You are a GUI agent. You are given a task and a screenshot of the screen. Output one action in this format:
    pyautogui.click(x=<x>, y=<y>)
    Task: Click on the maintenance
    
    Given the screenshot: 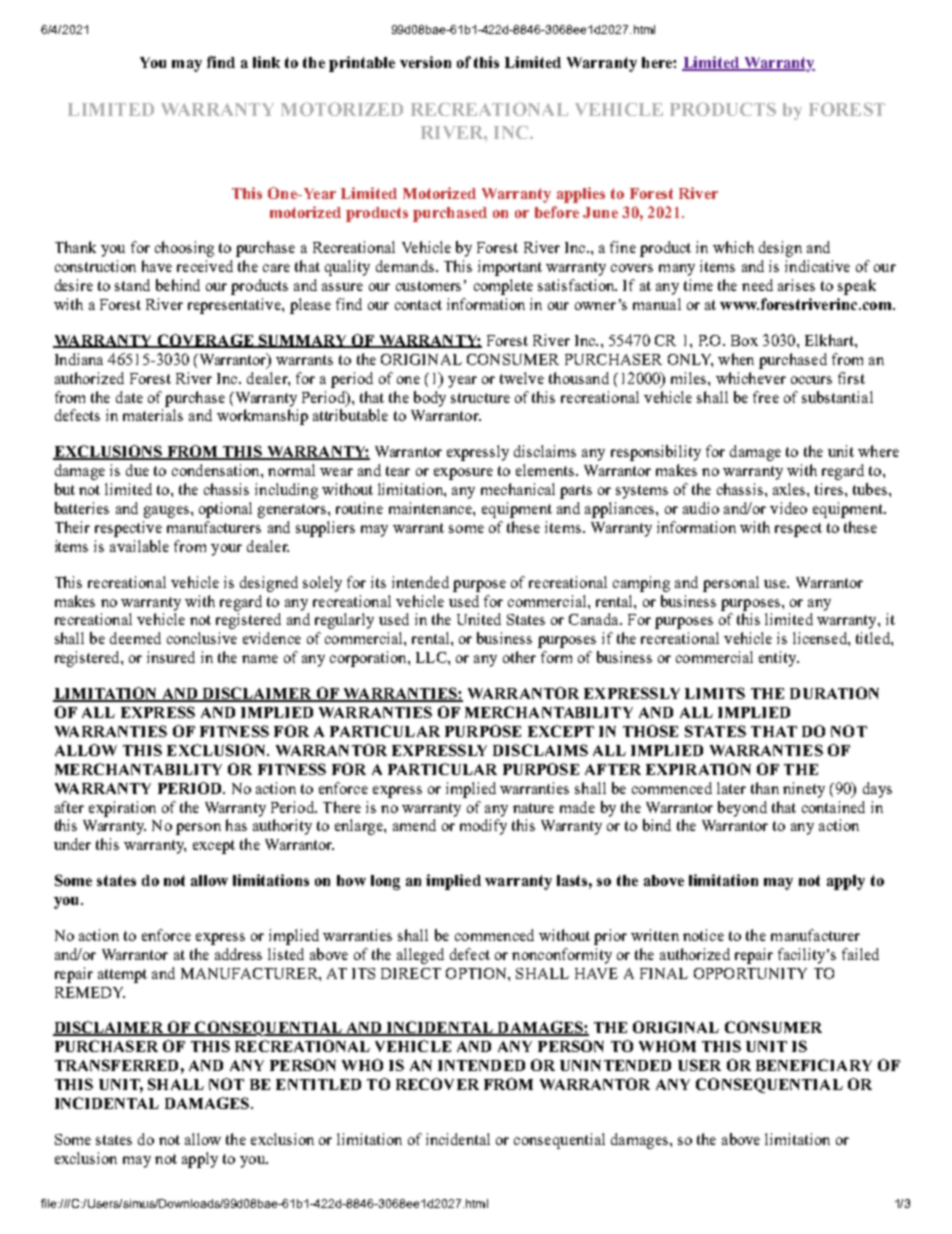 What is the action you would take?
    pyautogui.click(x=431, y=508)
